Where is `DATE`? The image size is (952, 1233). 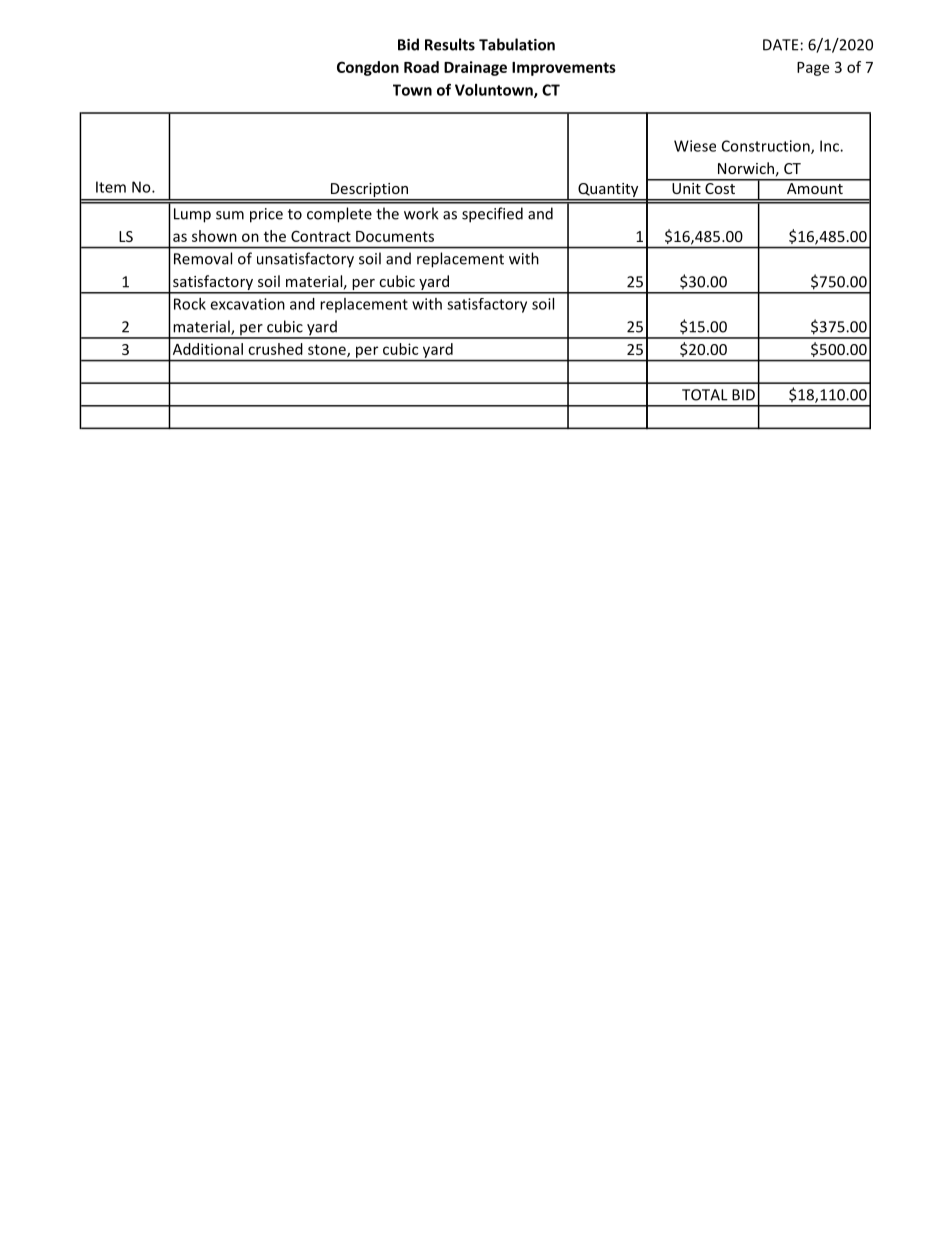
DATE is located at coordinates (780, 45).
